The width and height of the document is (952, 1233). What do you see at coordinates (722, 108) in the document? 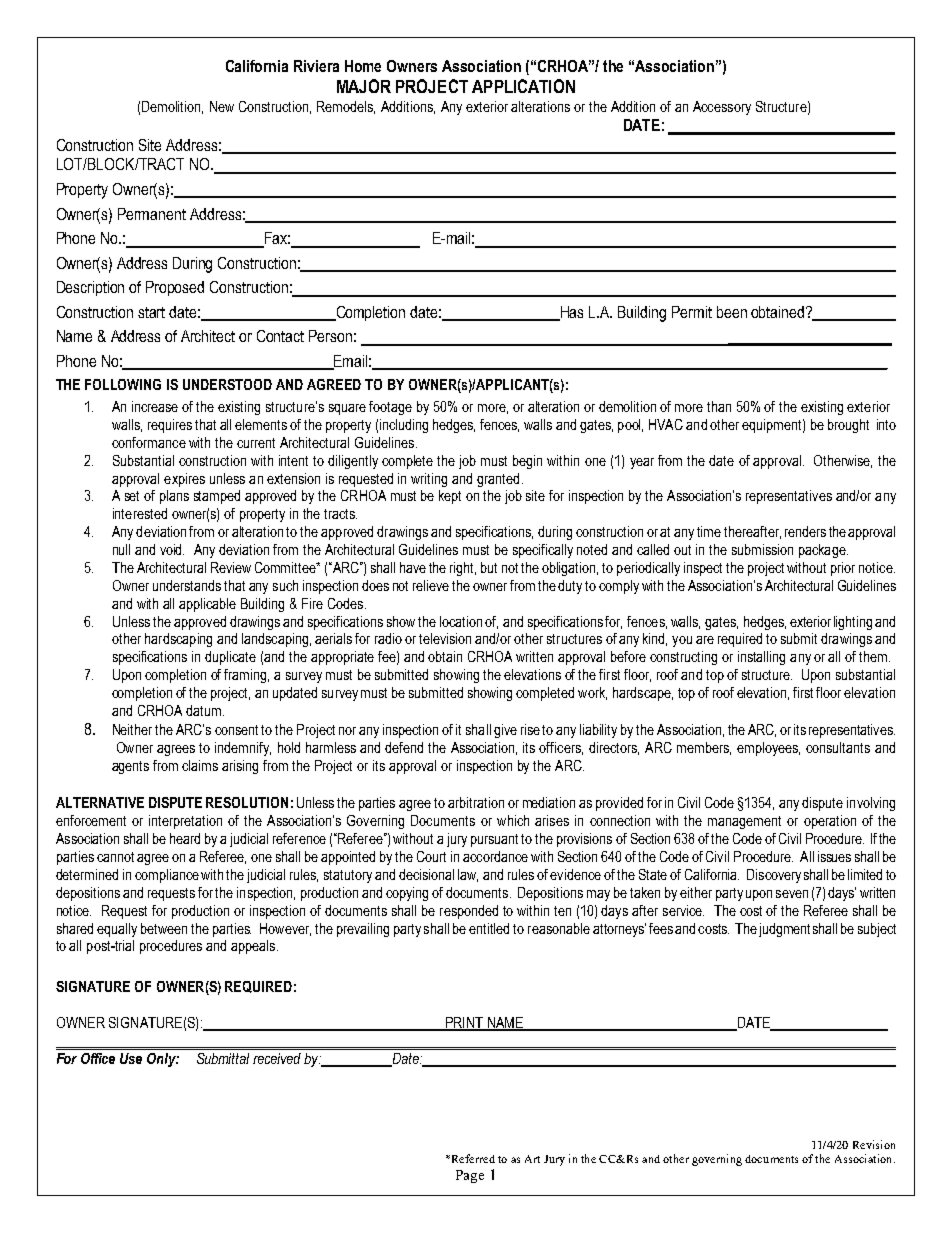
I see `Accessory` at bounding box center [722, 108].
